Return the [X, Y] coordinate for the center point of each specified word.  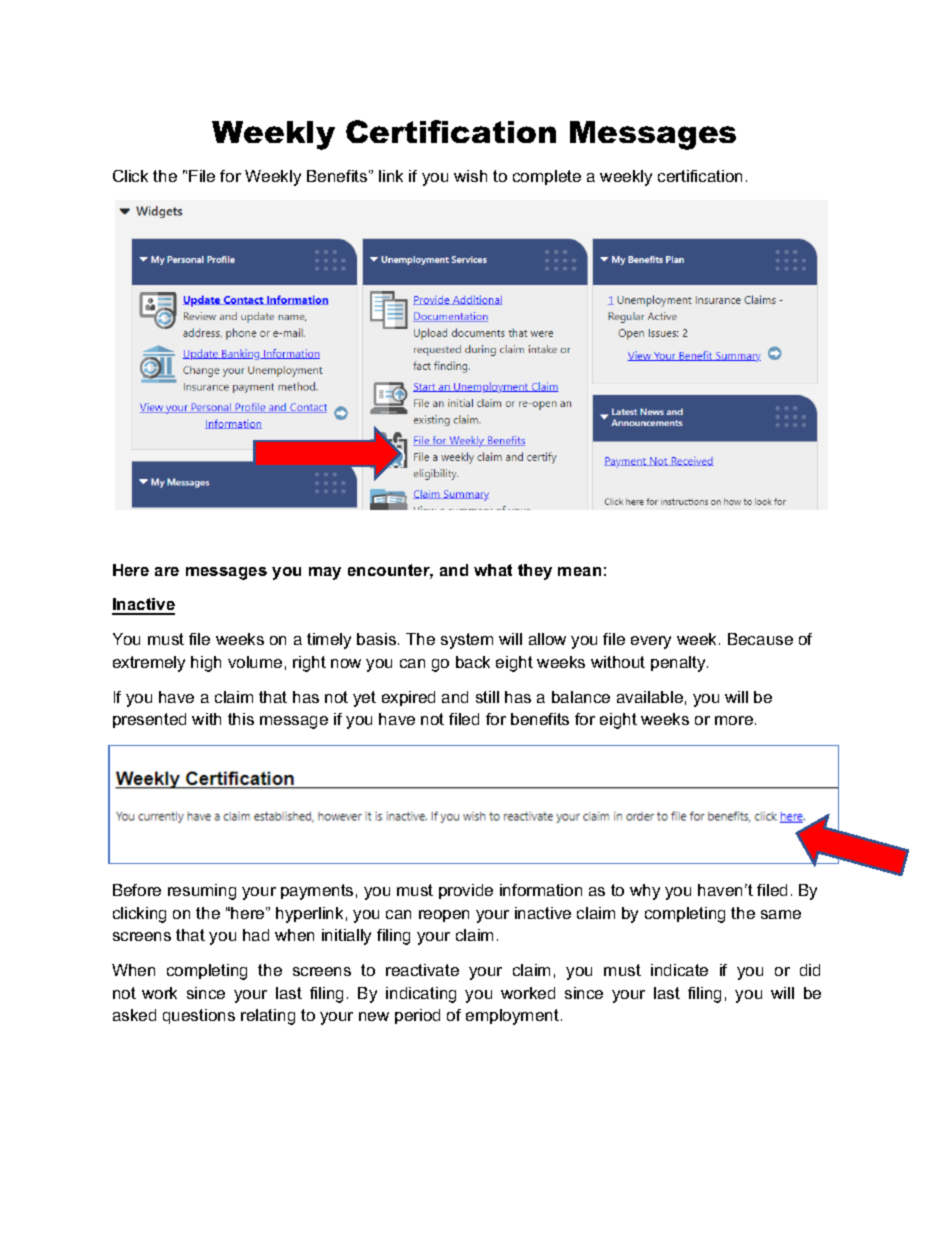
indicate [679, 970]
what [493, 570]
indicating [421, 995]
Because [760, 639]
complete [547, 177]
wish [470, 176]
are [167, 571]
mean [579, 571]
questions [199, 1016]
